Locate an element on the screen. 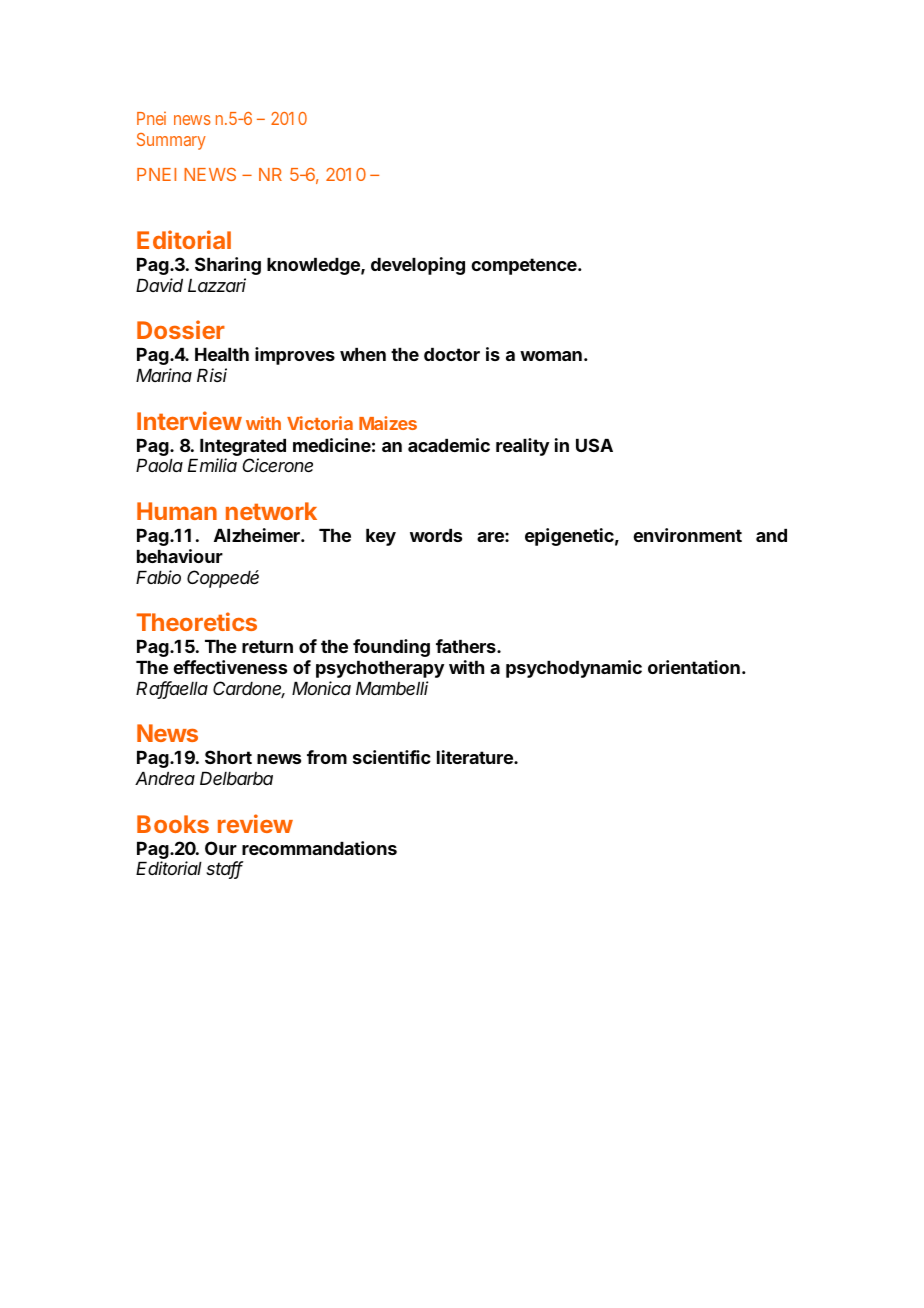 The image size is (924, 1308). Sharing is located at coordinates (228, 266).
